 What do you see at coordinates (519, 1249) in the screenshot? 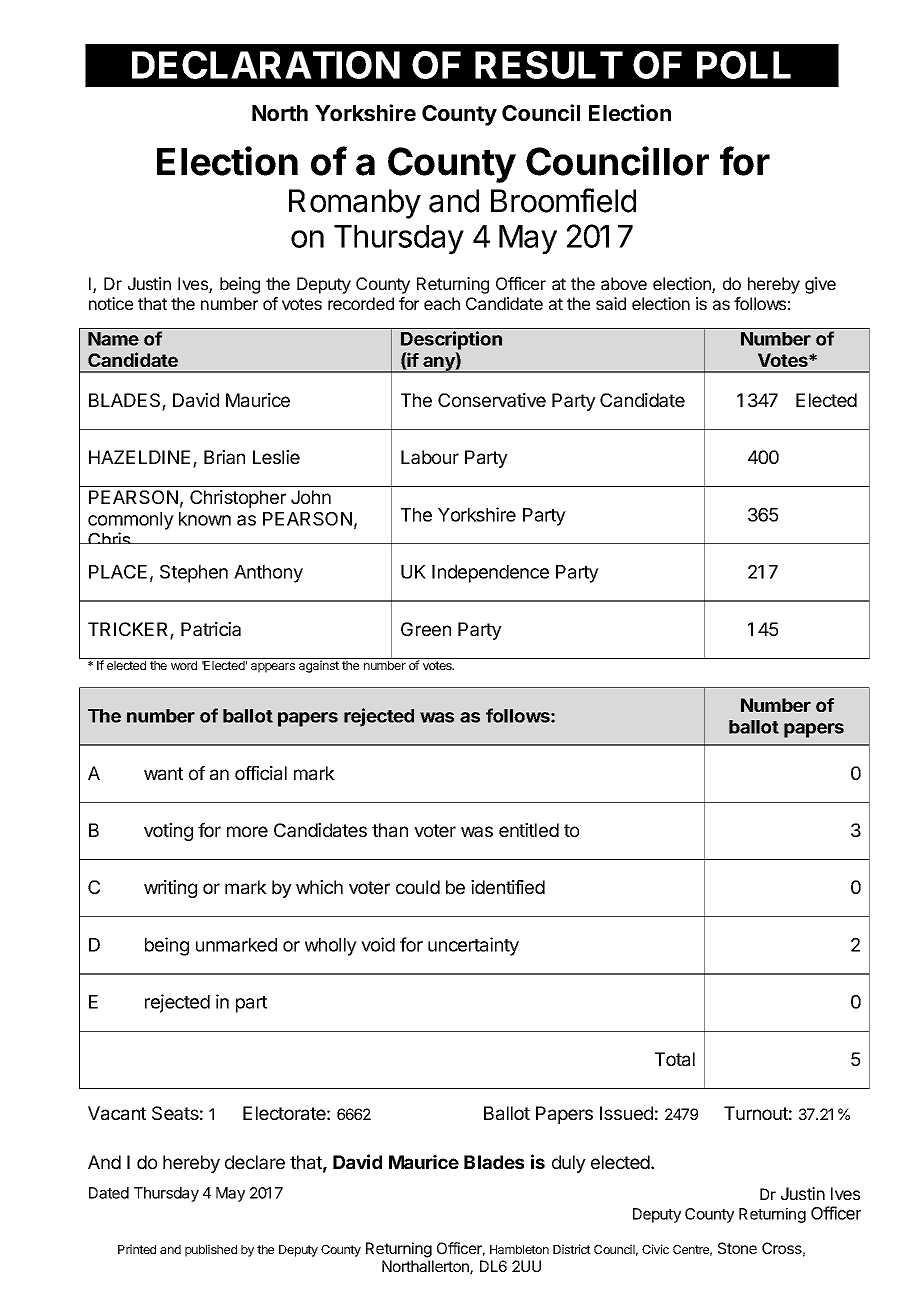
I see `Hambleton` at bounding box center [519, 1249].
